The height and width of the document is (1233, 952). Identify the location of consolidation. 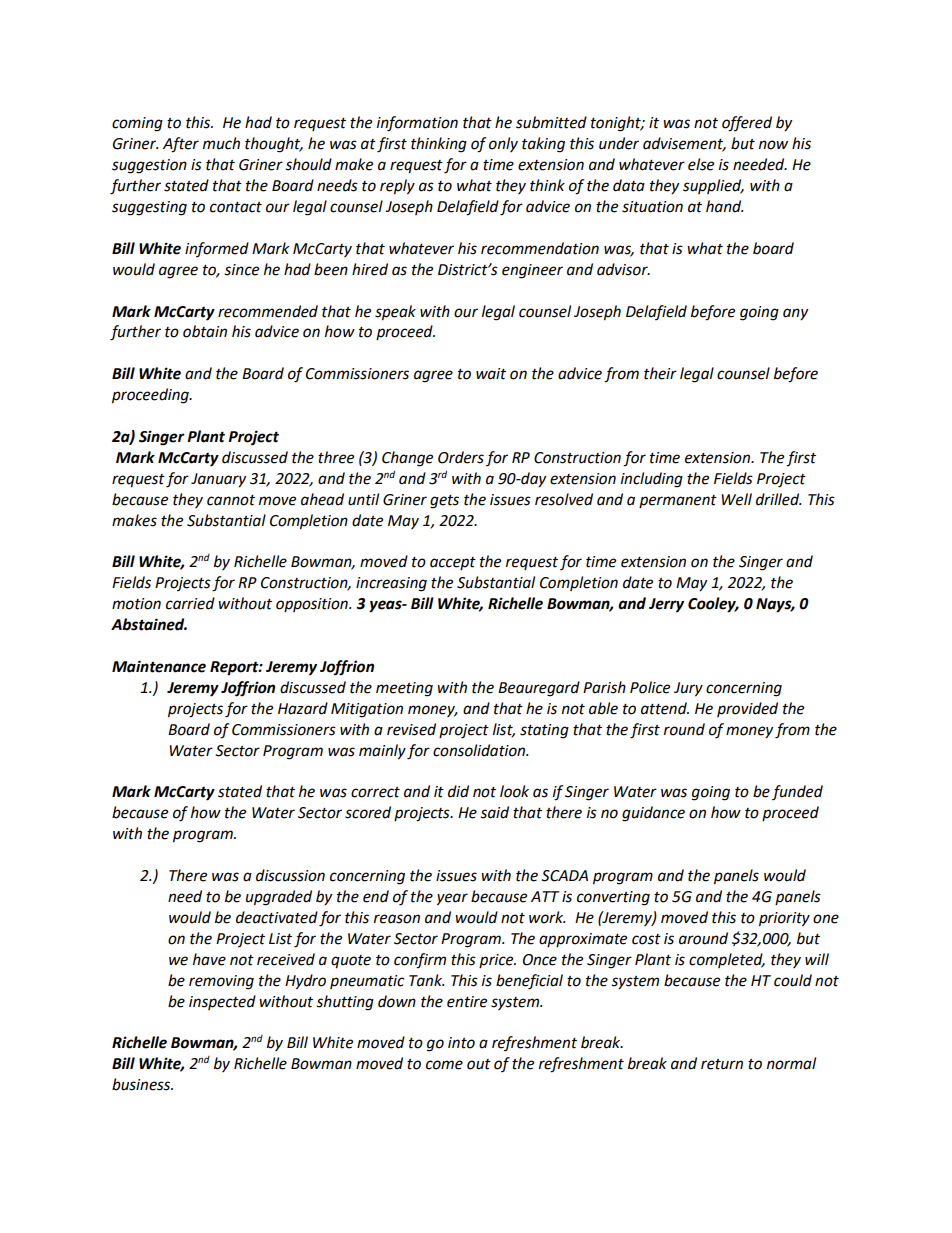
(480, 750).
